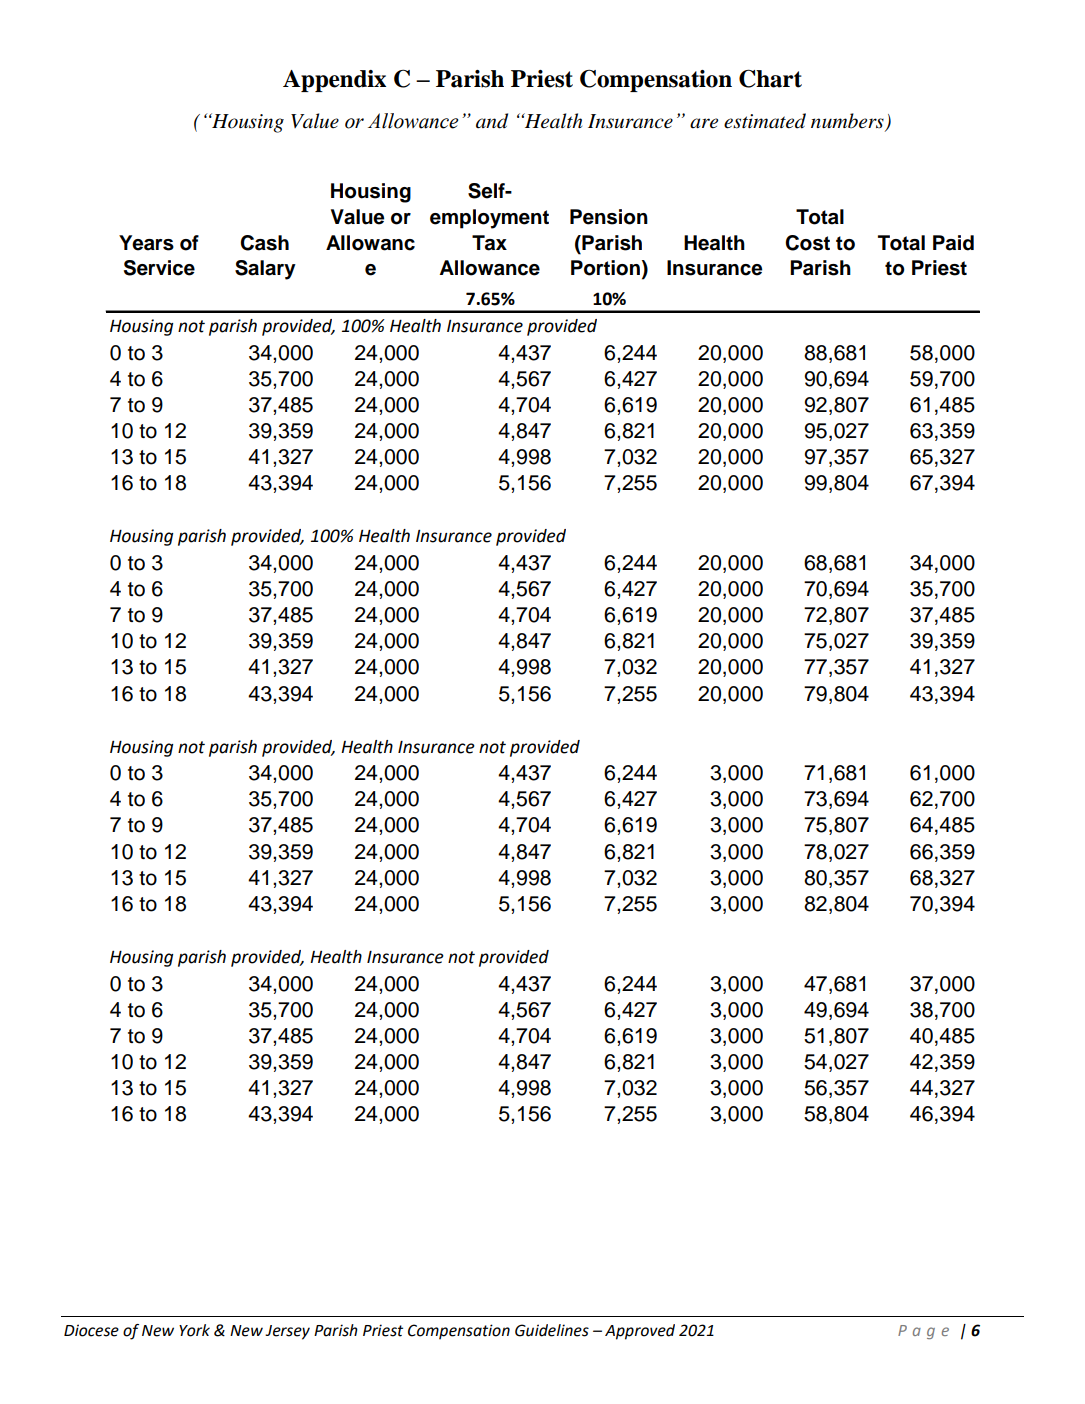 Image resolution: width=1085 pixels, height=1404 pixels. Describe the element at coordinates (159, 268) in the page. I see `Service` at that location.
